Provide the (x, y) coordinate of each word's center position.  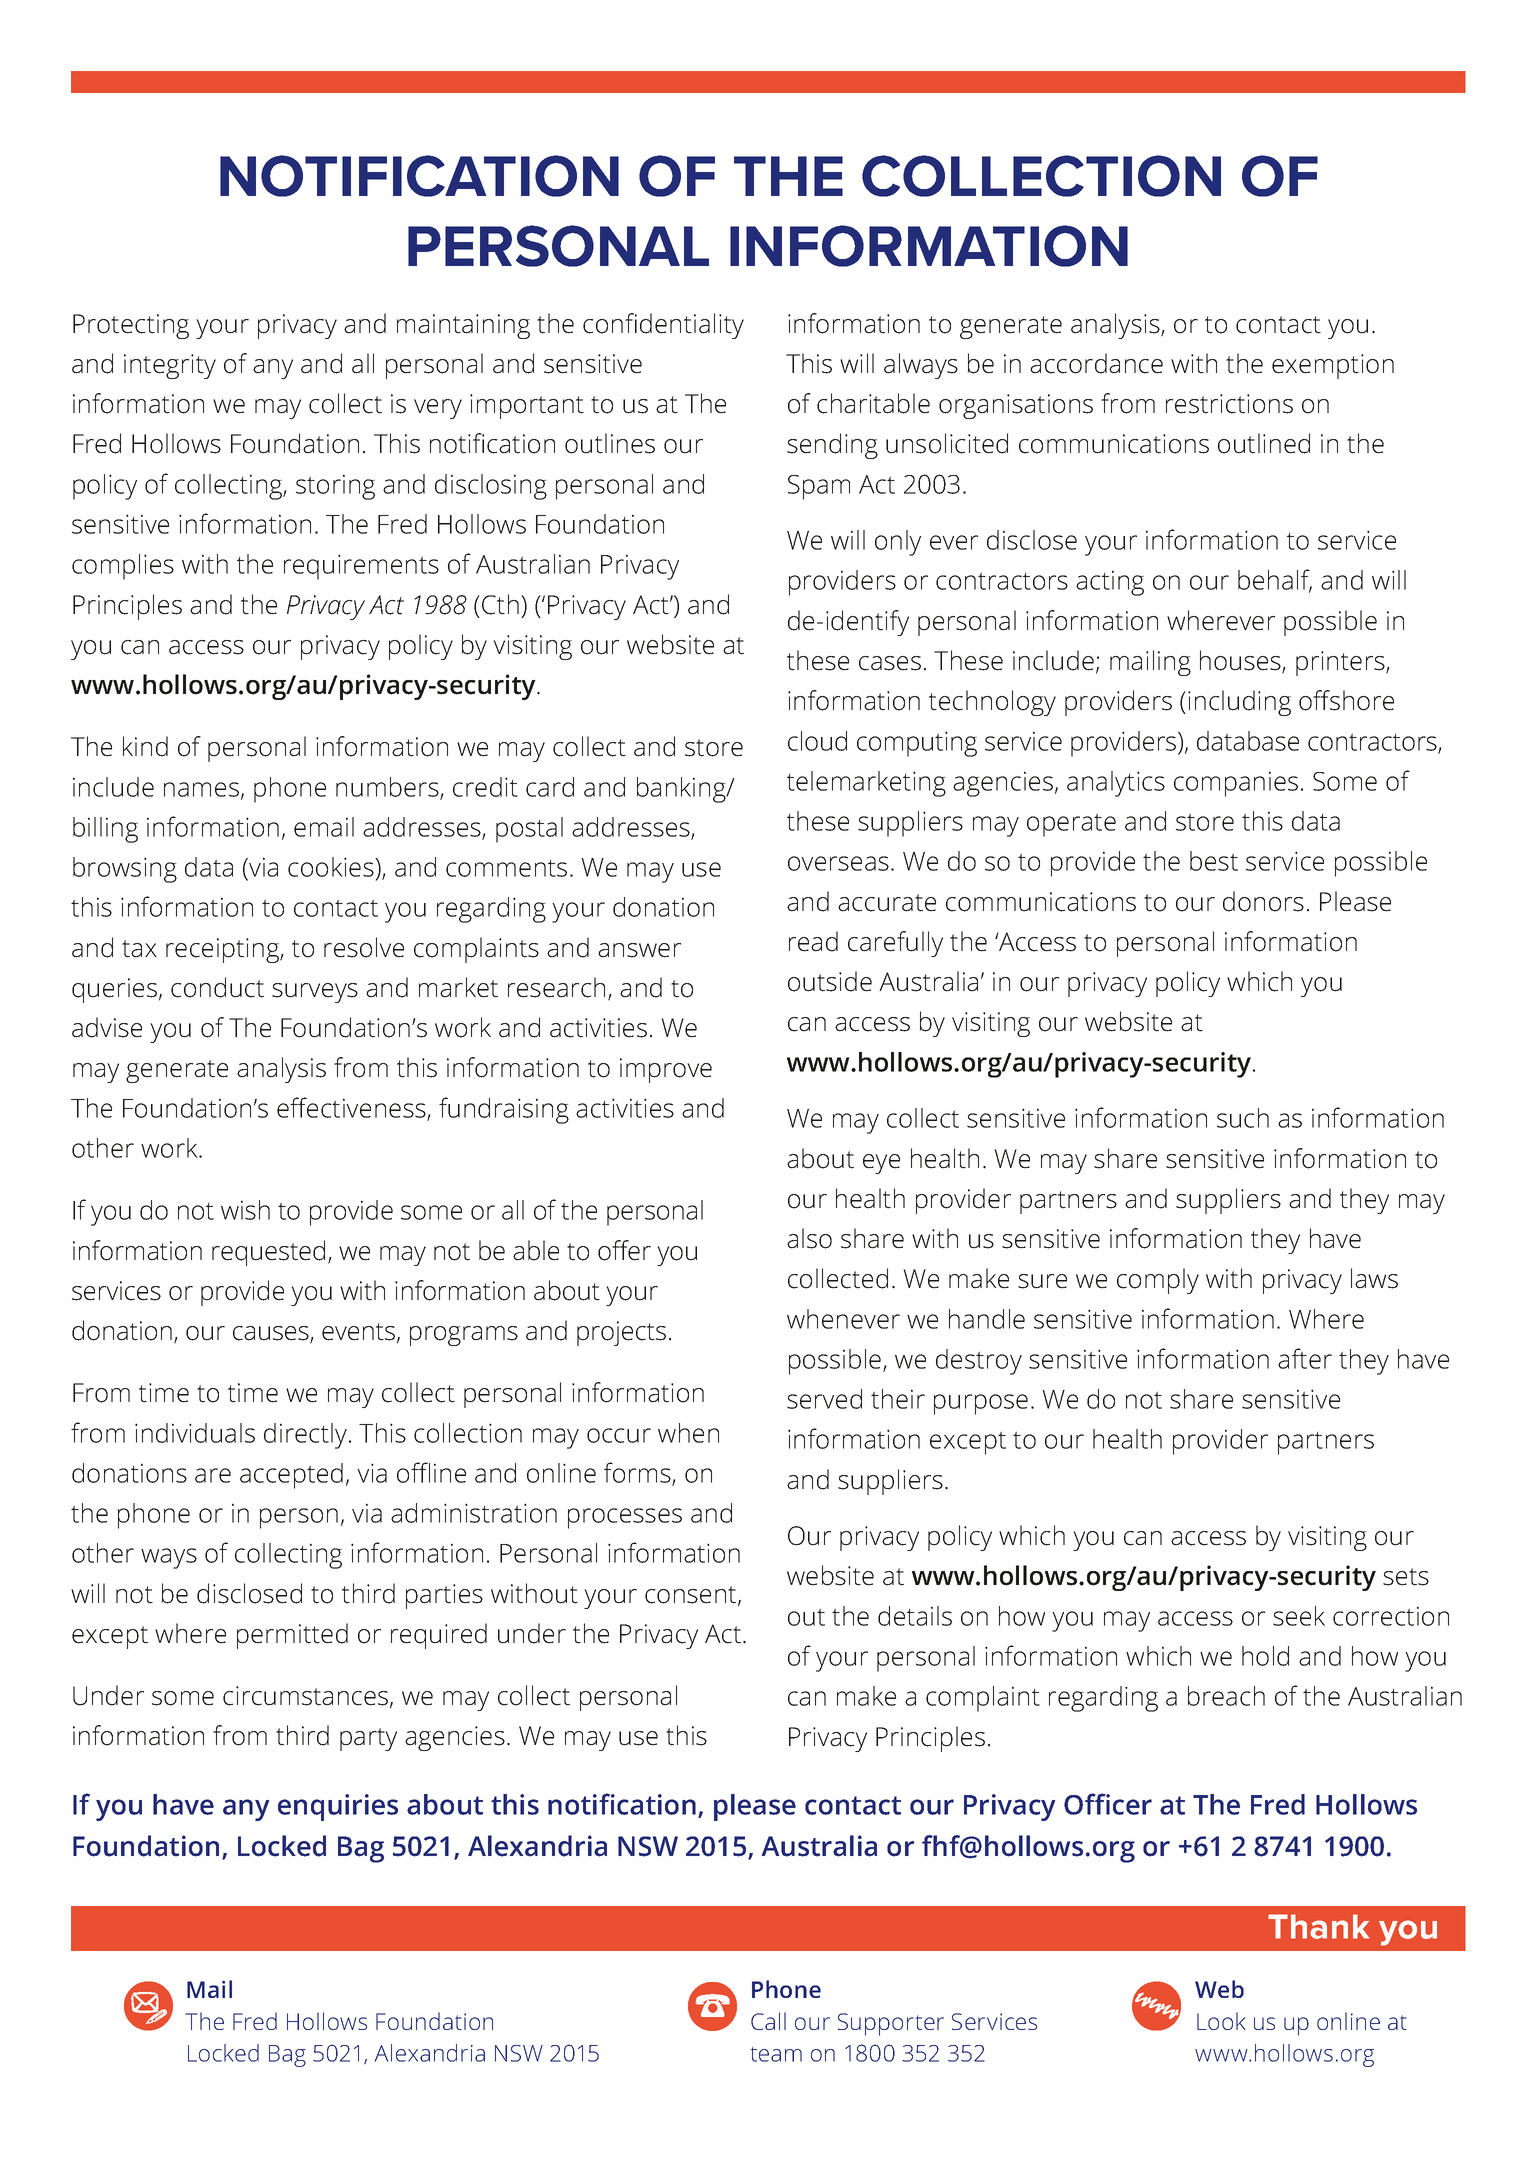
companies (1236, 784)
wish (245, 1210)
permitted (292, 1636)
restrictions (1229, 404)
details (915, 1616)
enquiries (338, 1807)
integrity (170, 366)
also (809, 1238)
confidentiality (663, 326)
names (201, 789)
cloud (817, 741)
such (1243, 1118)
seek (1299, 1616)
